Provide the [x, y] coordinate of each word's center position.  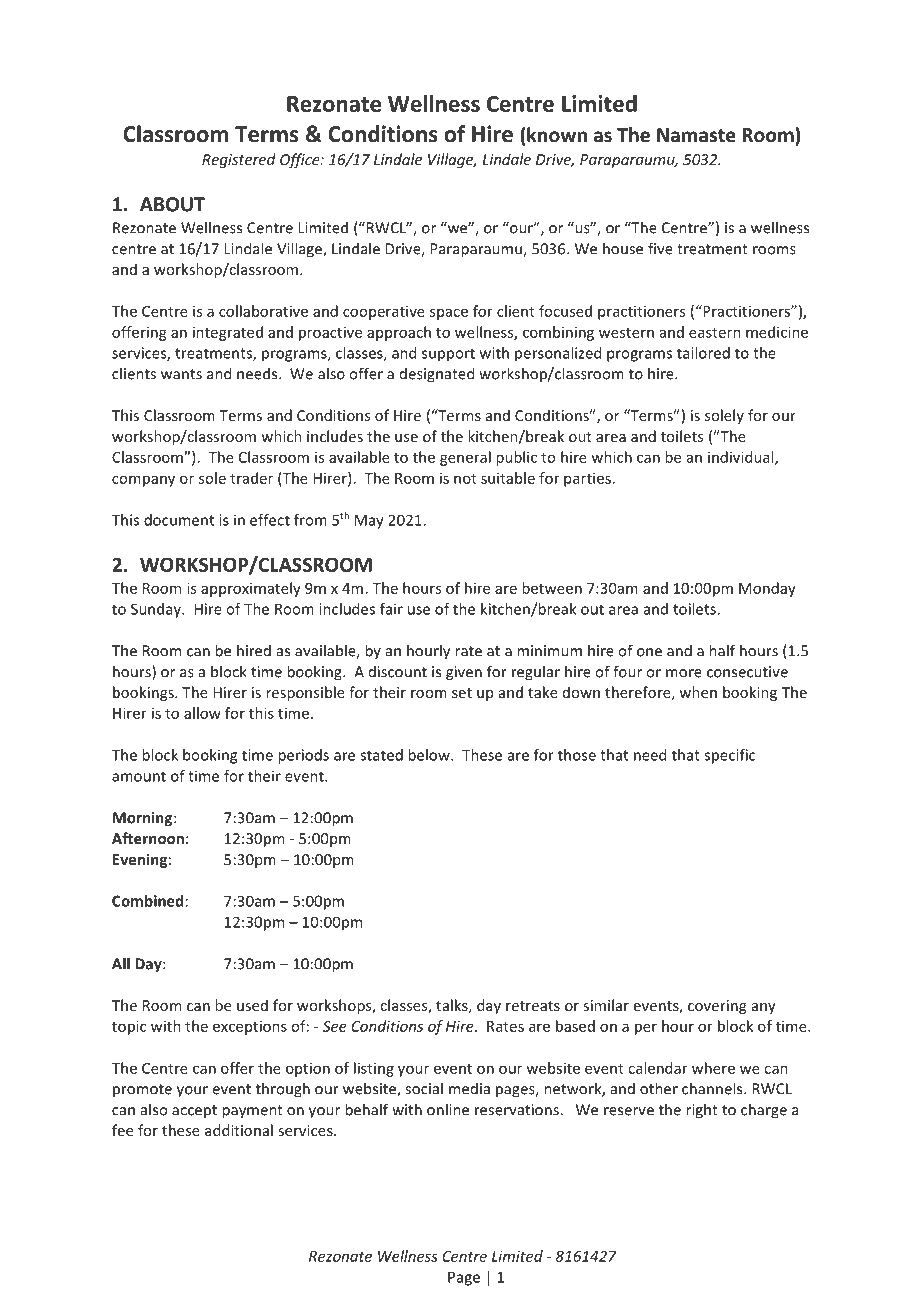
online [448, 1109]
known [557, 135]
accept [194, 1112]
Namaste [696, 135]
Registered [239, 160]
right [702, 1111]
